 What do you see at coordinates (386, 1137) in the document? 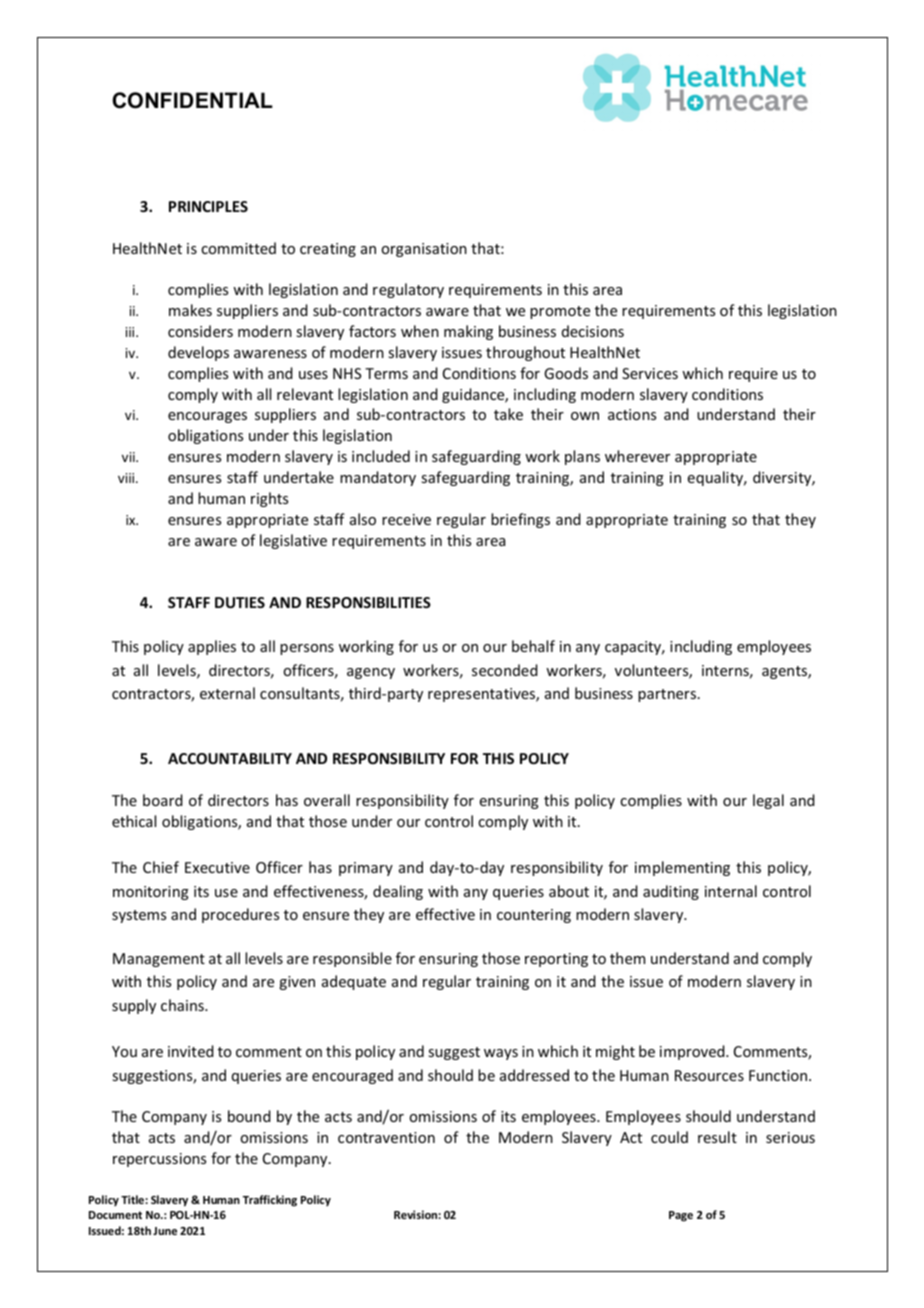
I see `contravention` at bounding box center [386, 1137].
